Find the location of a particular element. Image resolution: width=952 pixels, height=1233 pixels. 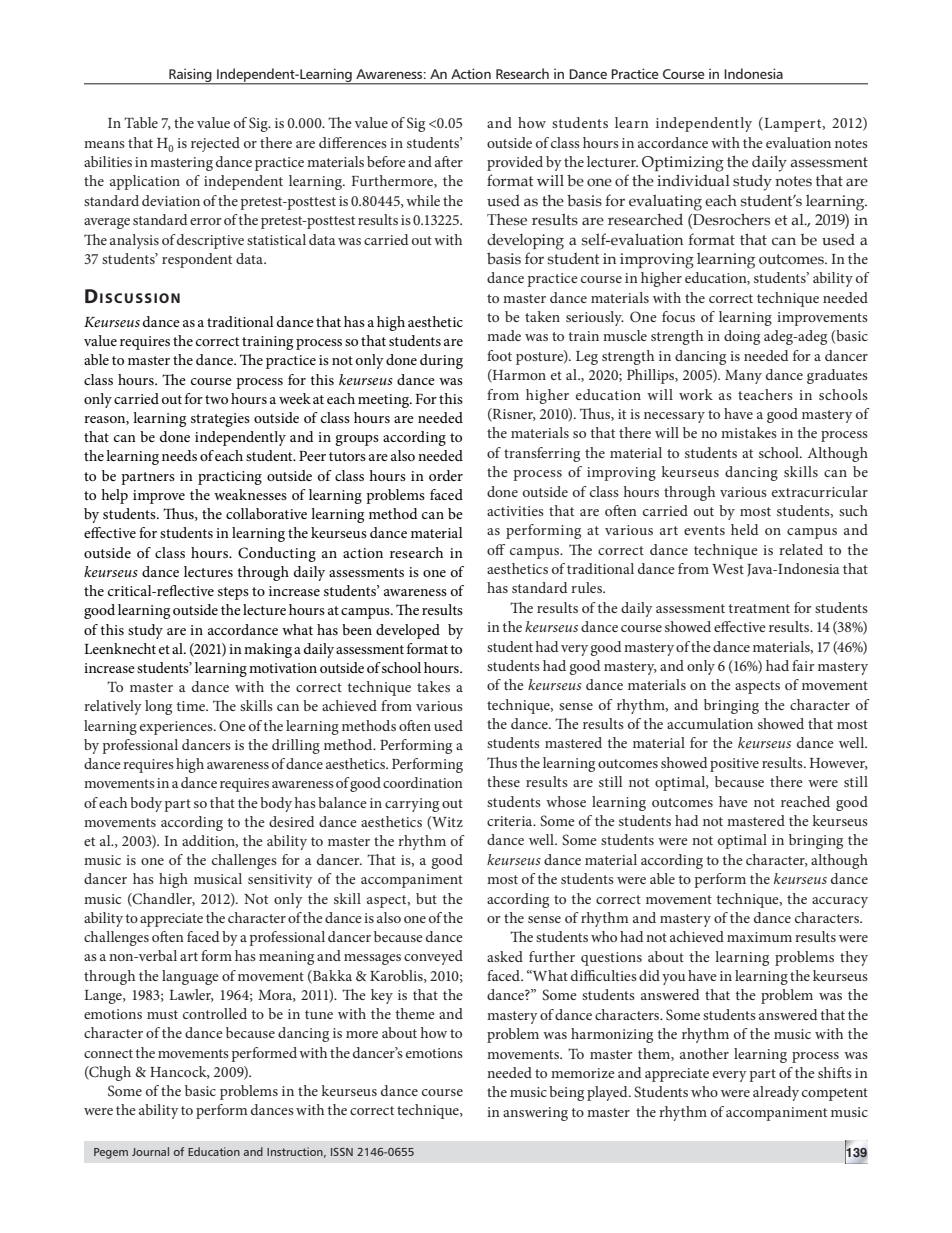

Journal is located at coordinates (150, 1151).
